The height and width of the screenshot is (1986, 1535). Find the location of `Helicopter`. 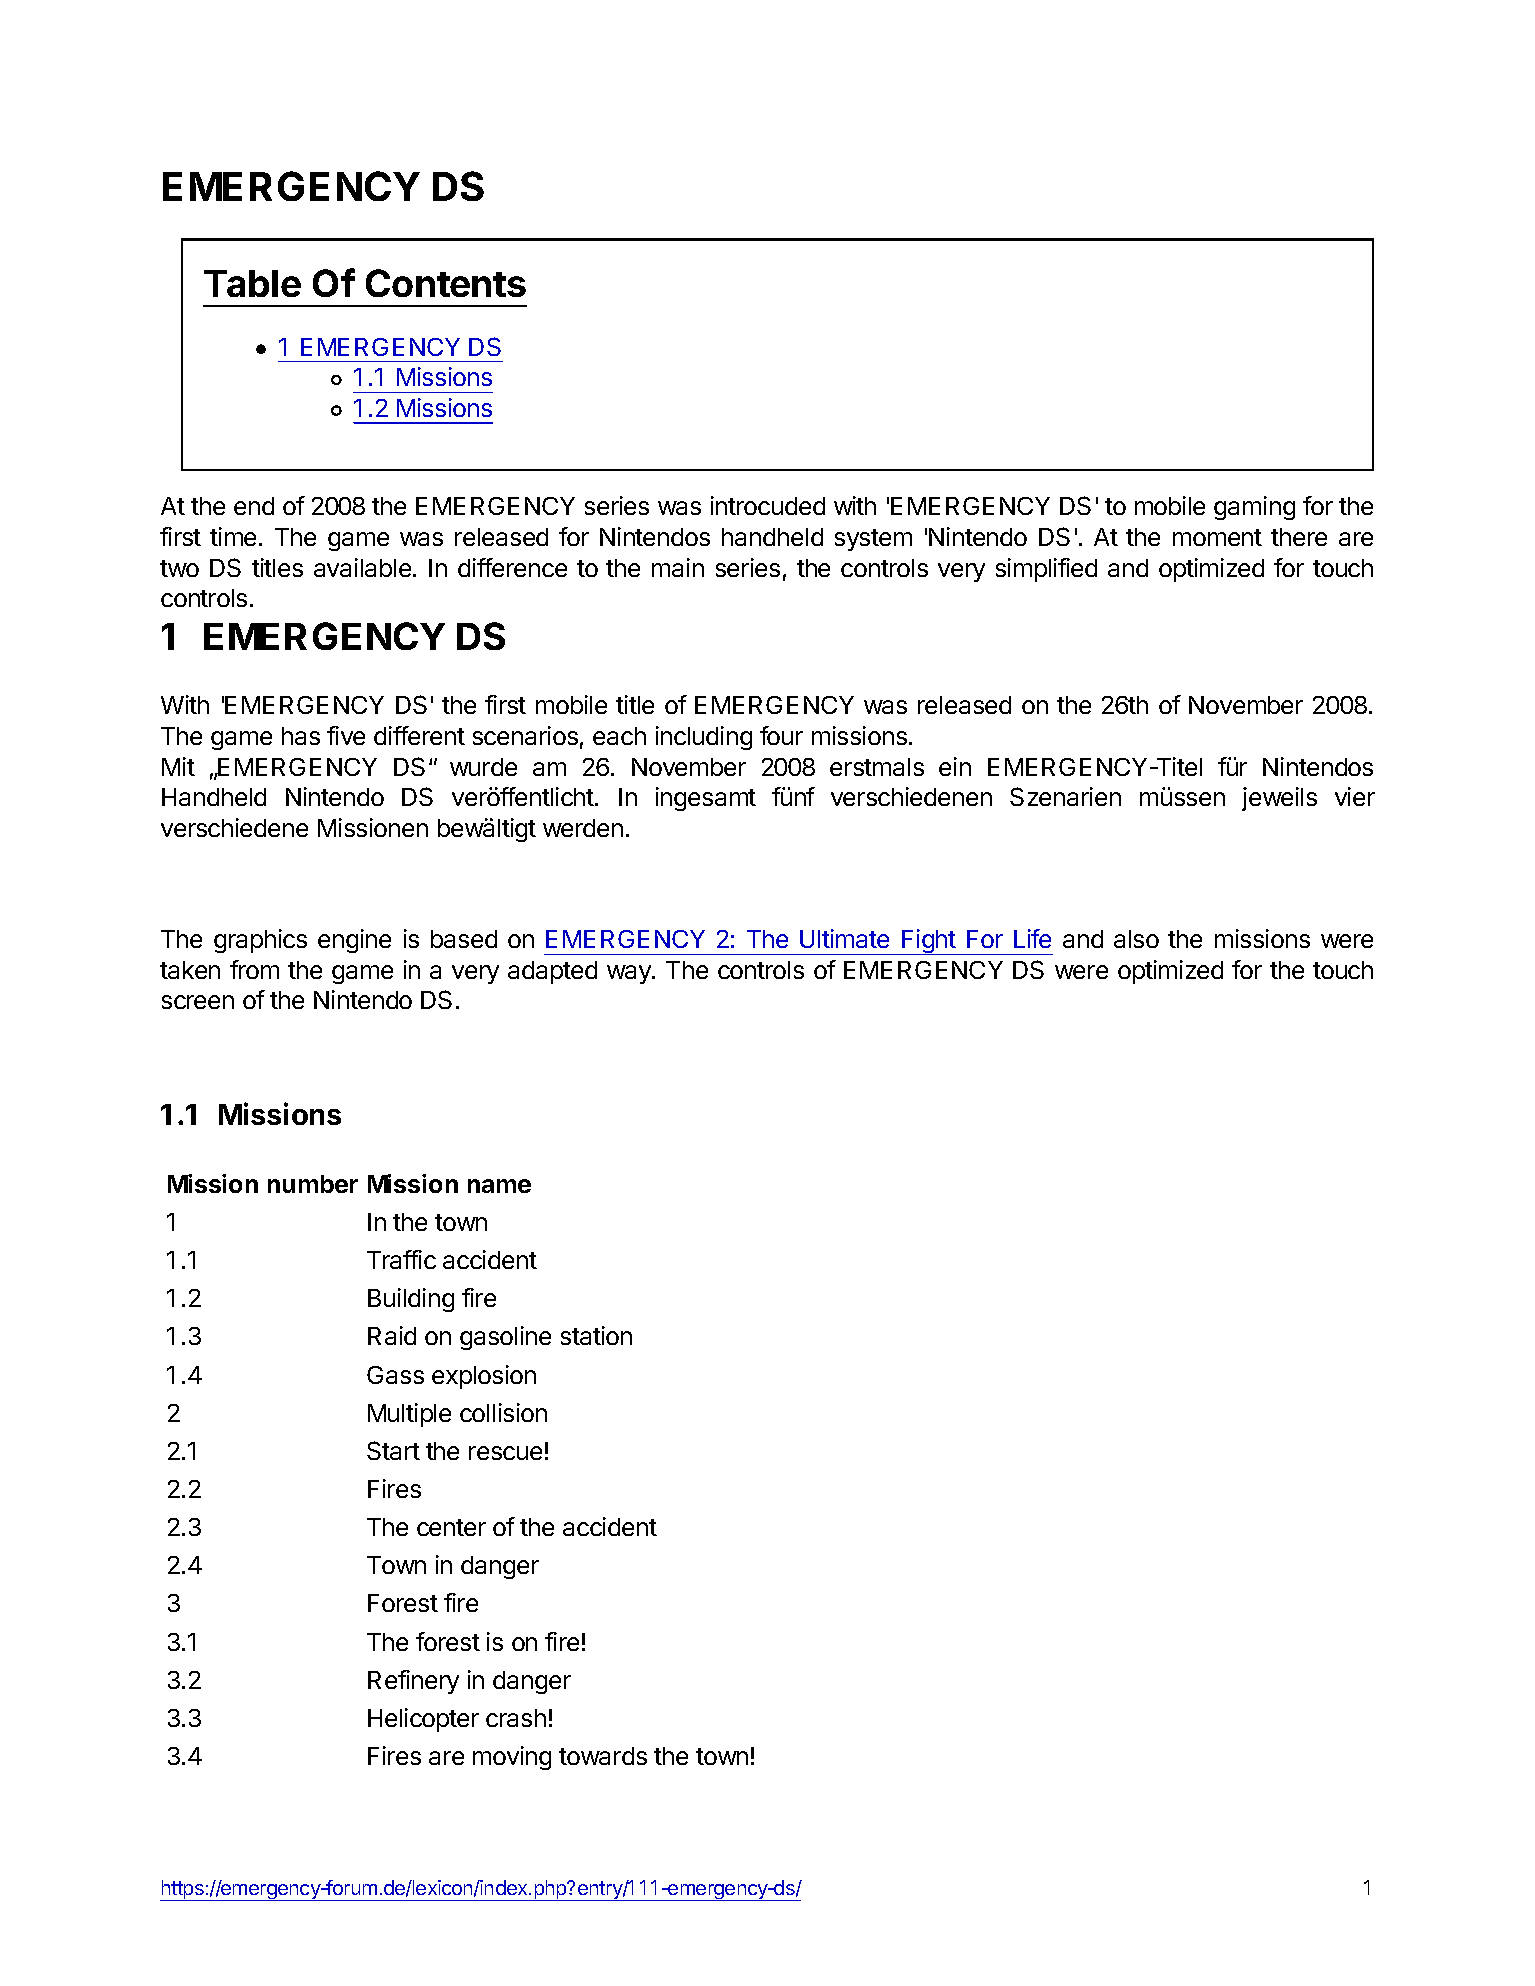

Helicopter is located at coordinates (423, 1720).
